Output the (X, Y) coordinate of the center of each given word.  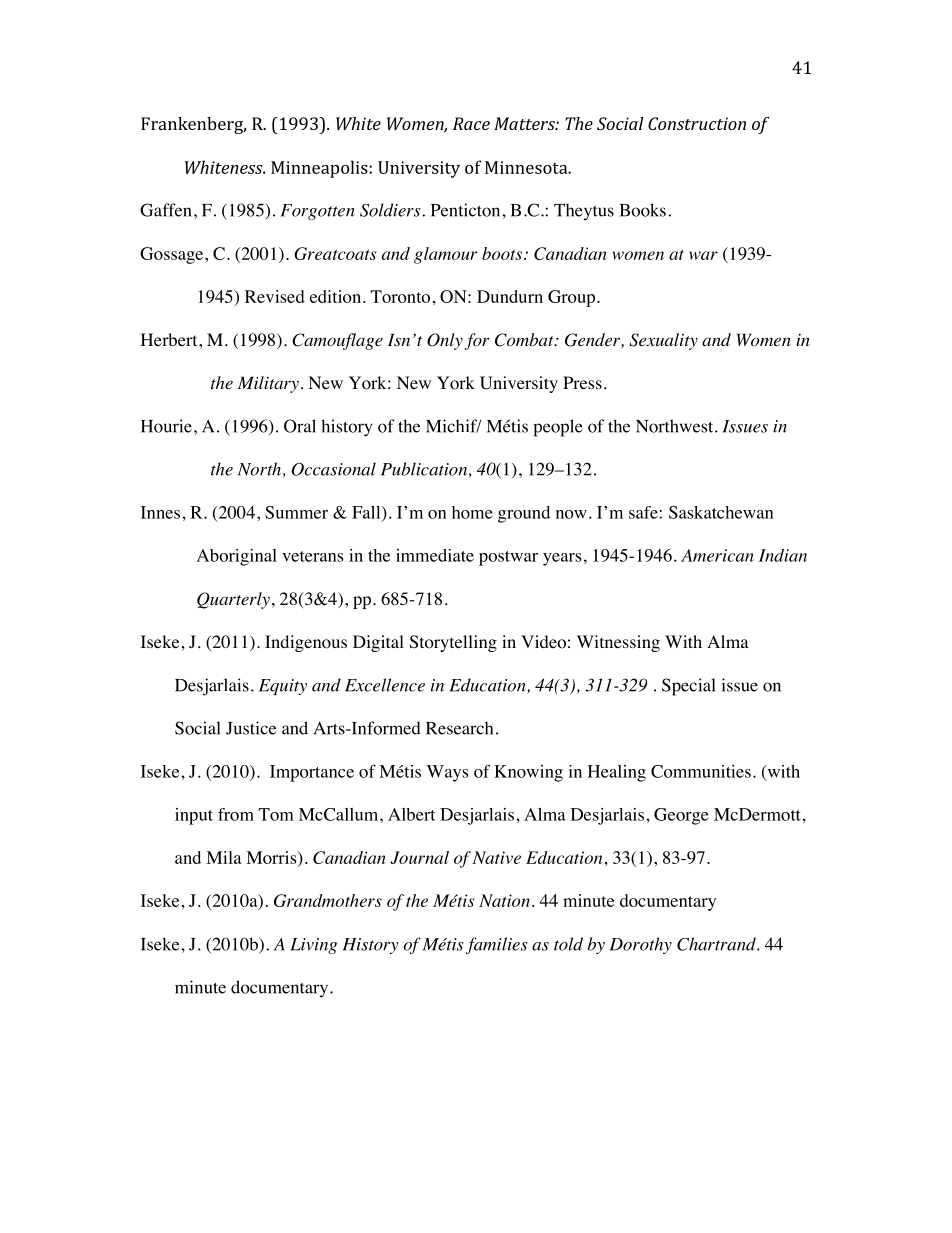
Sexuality (663, 341)
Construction (697, 123)
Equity (283, 687)
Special (689, 687)
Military (268, 384)
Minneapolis (320, 169)
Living (313, 946)
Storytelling (453, 643)
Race (471, 123)
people (558, 428)
